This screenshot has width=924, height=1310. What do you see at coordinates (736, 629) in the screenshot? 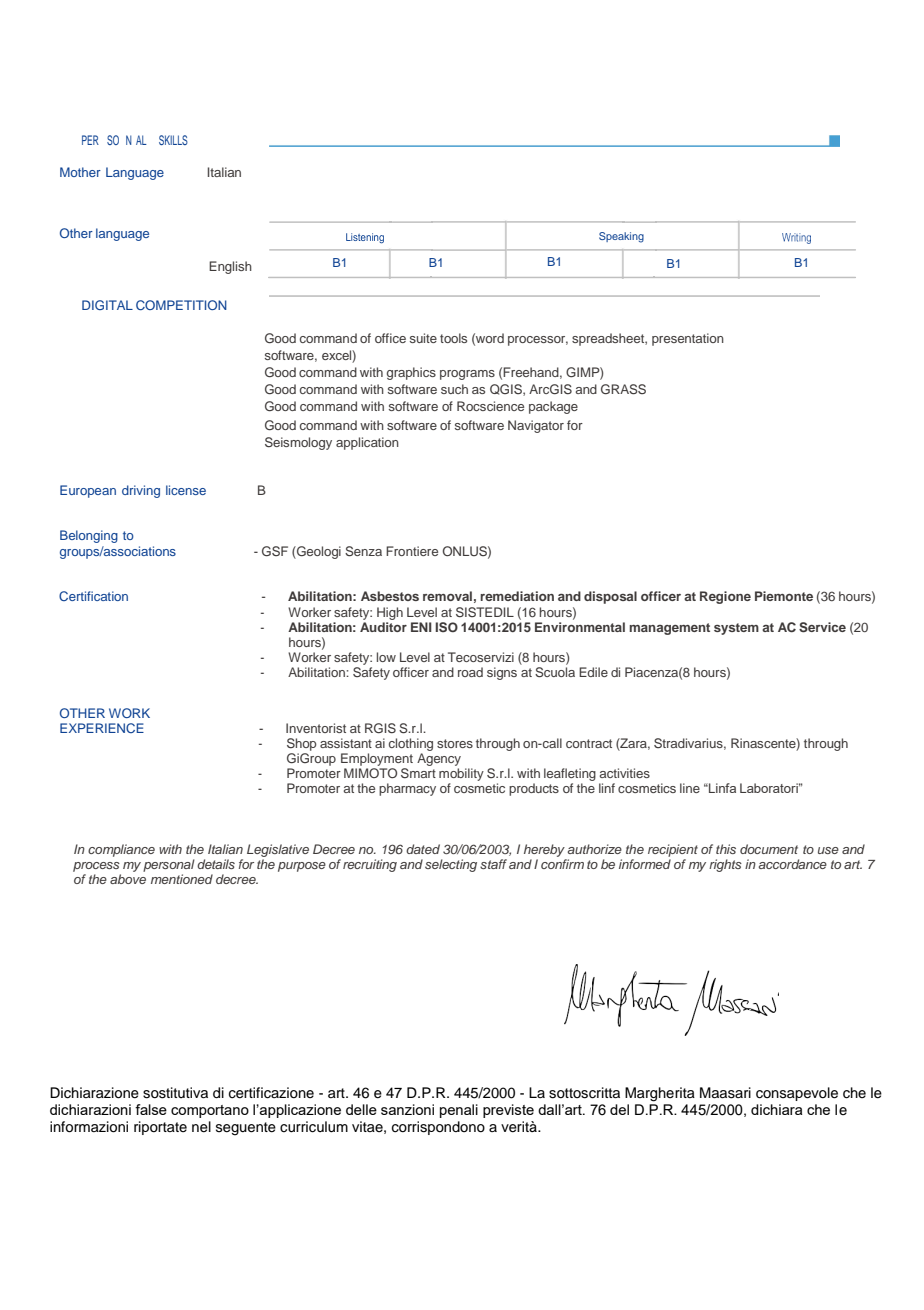
I see `system` at bounding box center [736, 629].
